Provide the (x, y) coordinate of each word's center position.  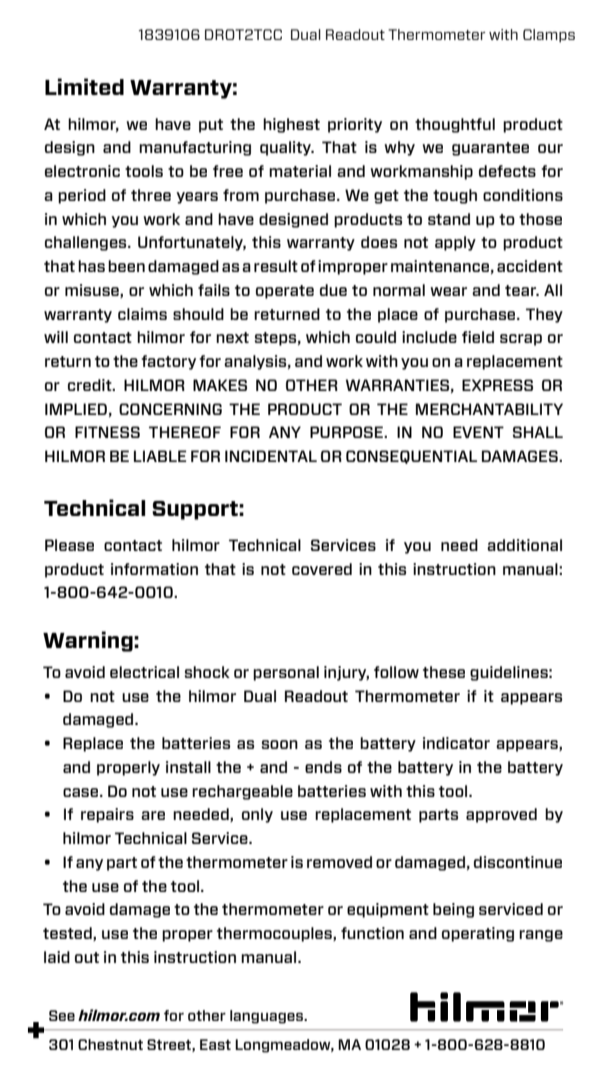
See (62, 1015)
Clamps (549, 36)
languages (267, 1017)
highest (291, 125)
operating (478, 934)
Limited (84, 86)
